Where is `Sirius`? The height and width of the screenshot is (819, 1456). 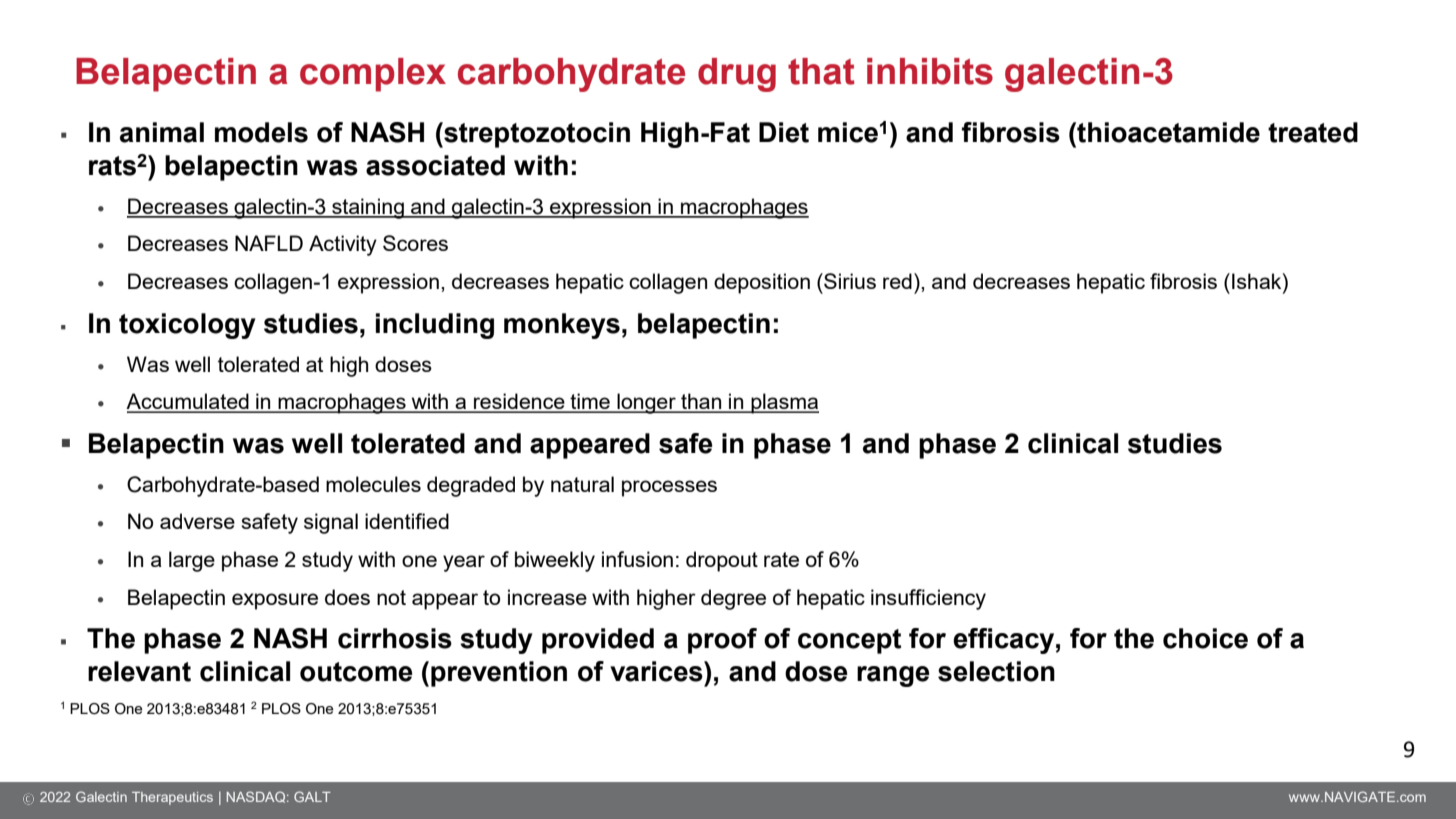
Sirius is located at coordinates (849, 281).
